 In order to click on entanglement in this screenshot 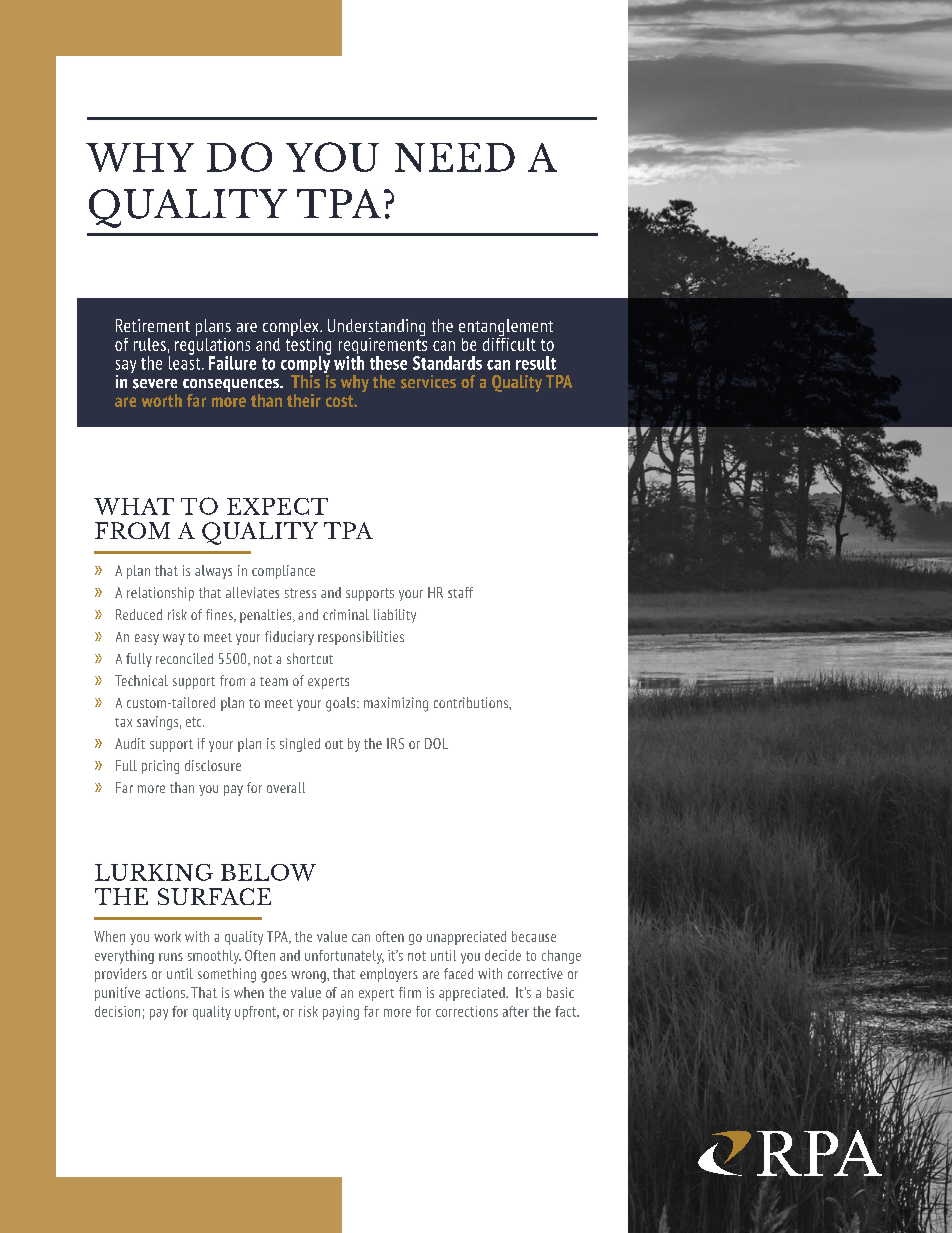, I will do `click(506, 329)`.
